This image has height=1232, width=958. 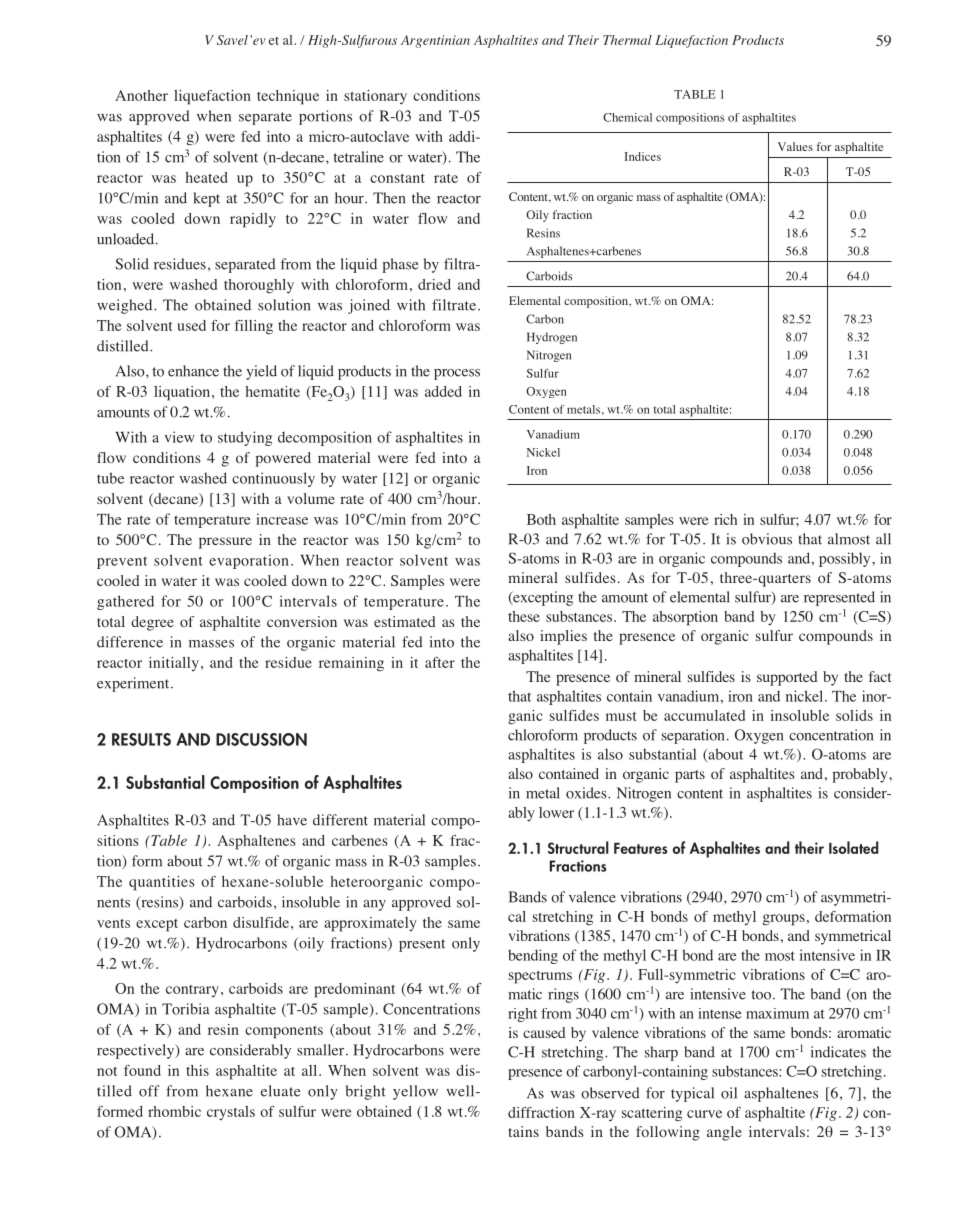 I want to click on Argentinian, so click(x=435, y=41).
